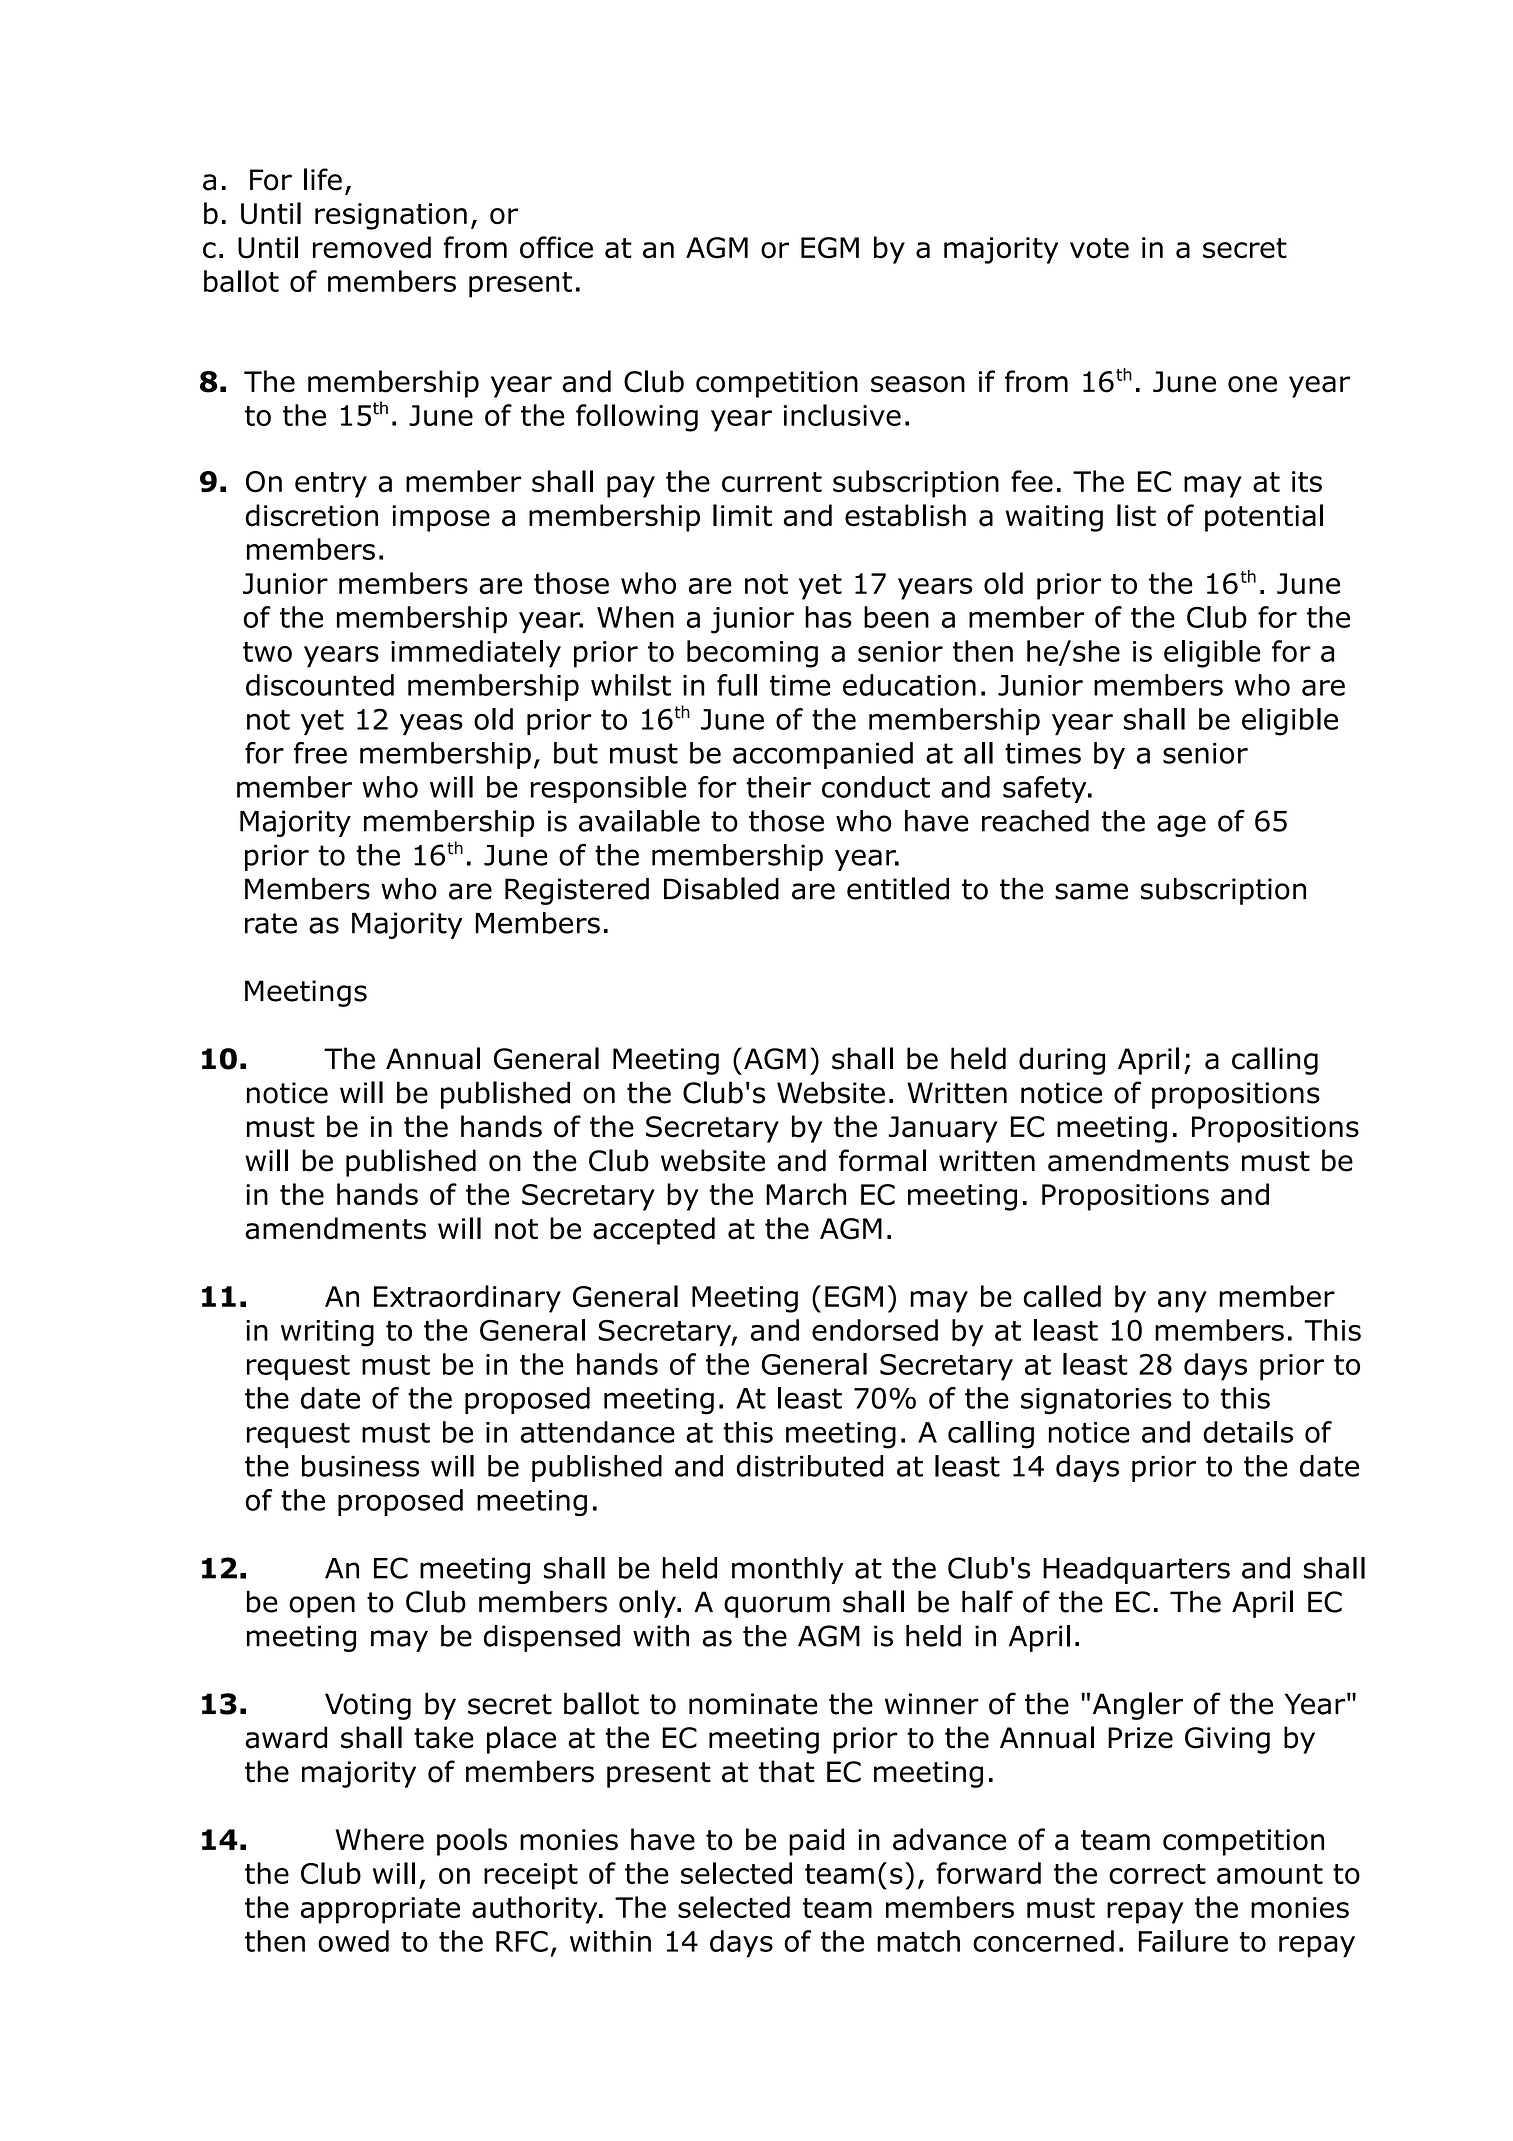 The image size is (1513, 2141). What do you see at coordinates (391, 216) in the page?
I see `resignation` at bounding box center [391, 216].
